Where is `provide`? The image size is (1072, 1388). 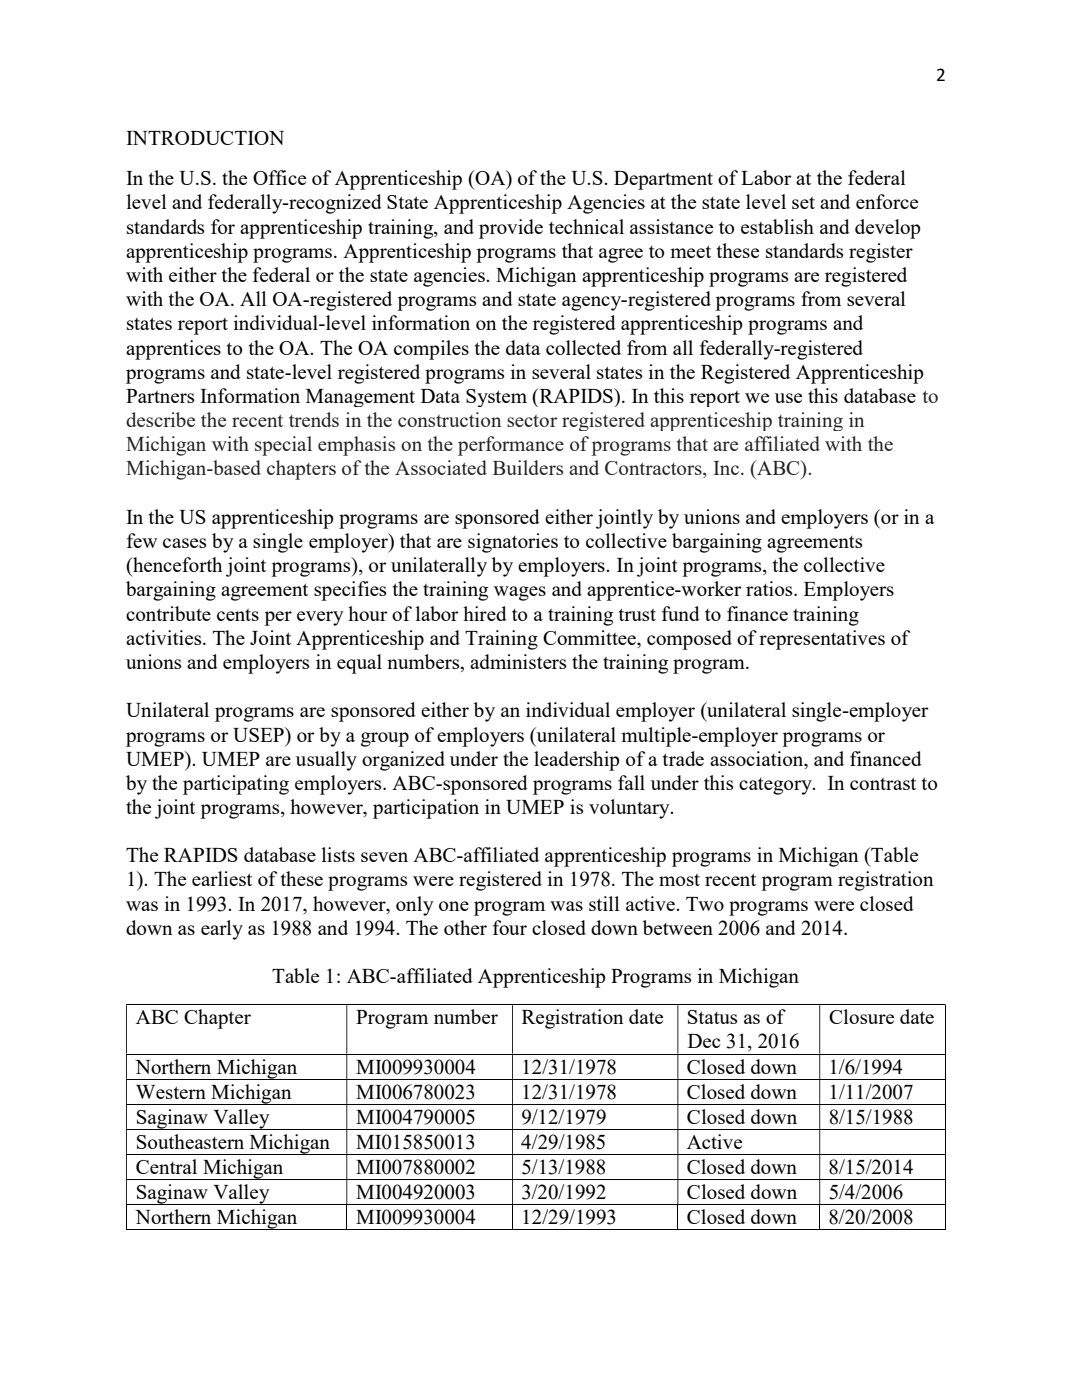 provide is located at coordinates (511, 229).
